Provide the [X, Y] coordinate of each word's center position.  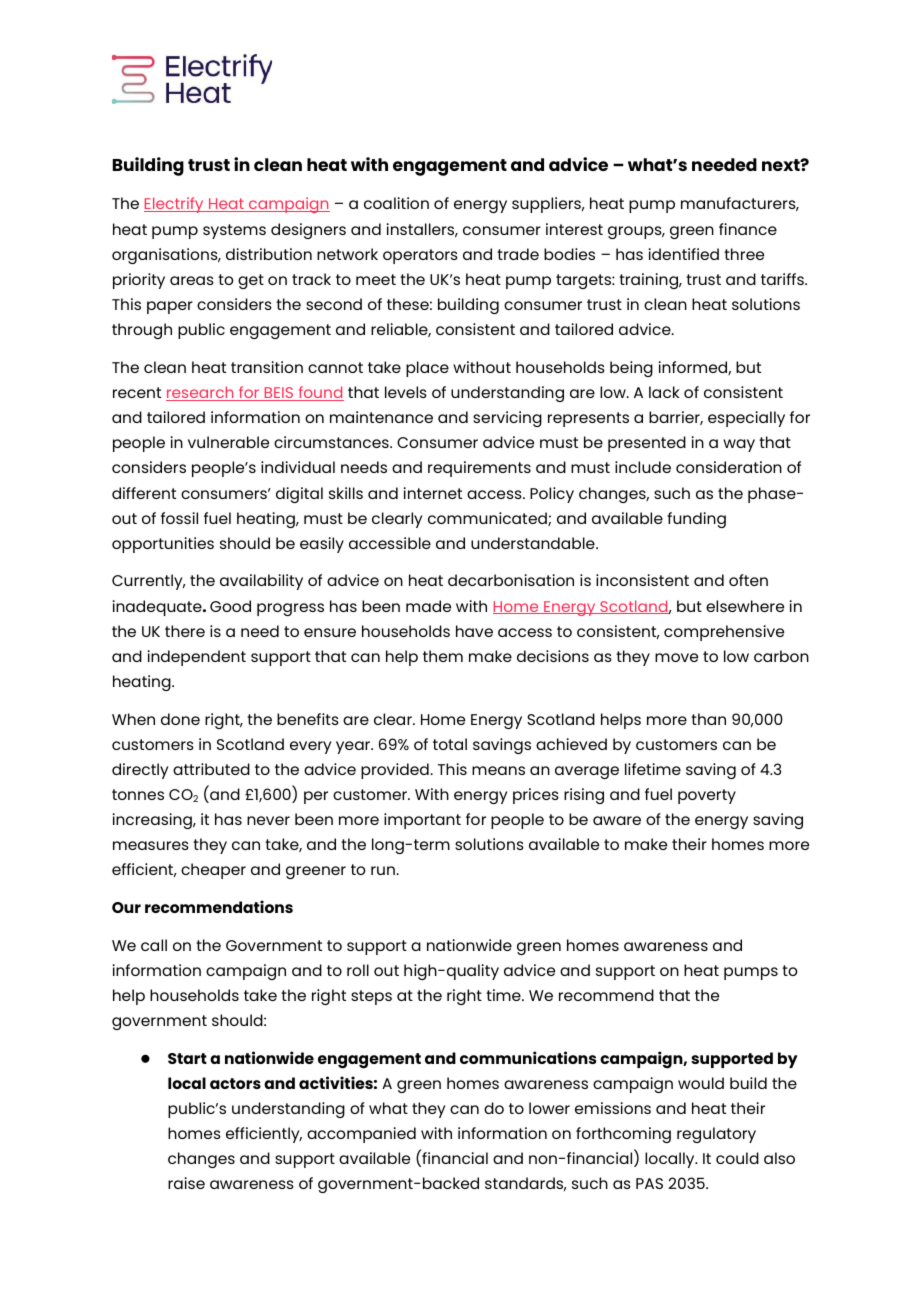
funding [696, 520]
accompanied [361, 1135]
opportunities [163, 545]
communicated [488, 519]
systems [234, 231]
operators [420, 256]
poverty [707, 796]
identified [684, 254]
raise [186, 1183]
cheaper [213, 871]
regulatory [716, 1135]
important [422, 821]
